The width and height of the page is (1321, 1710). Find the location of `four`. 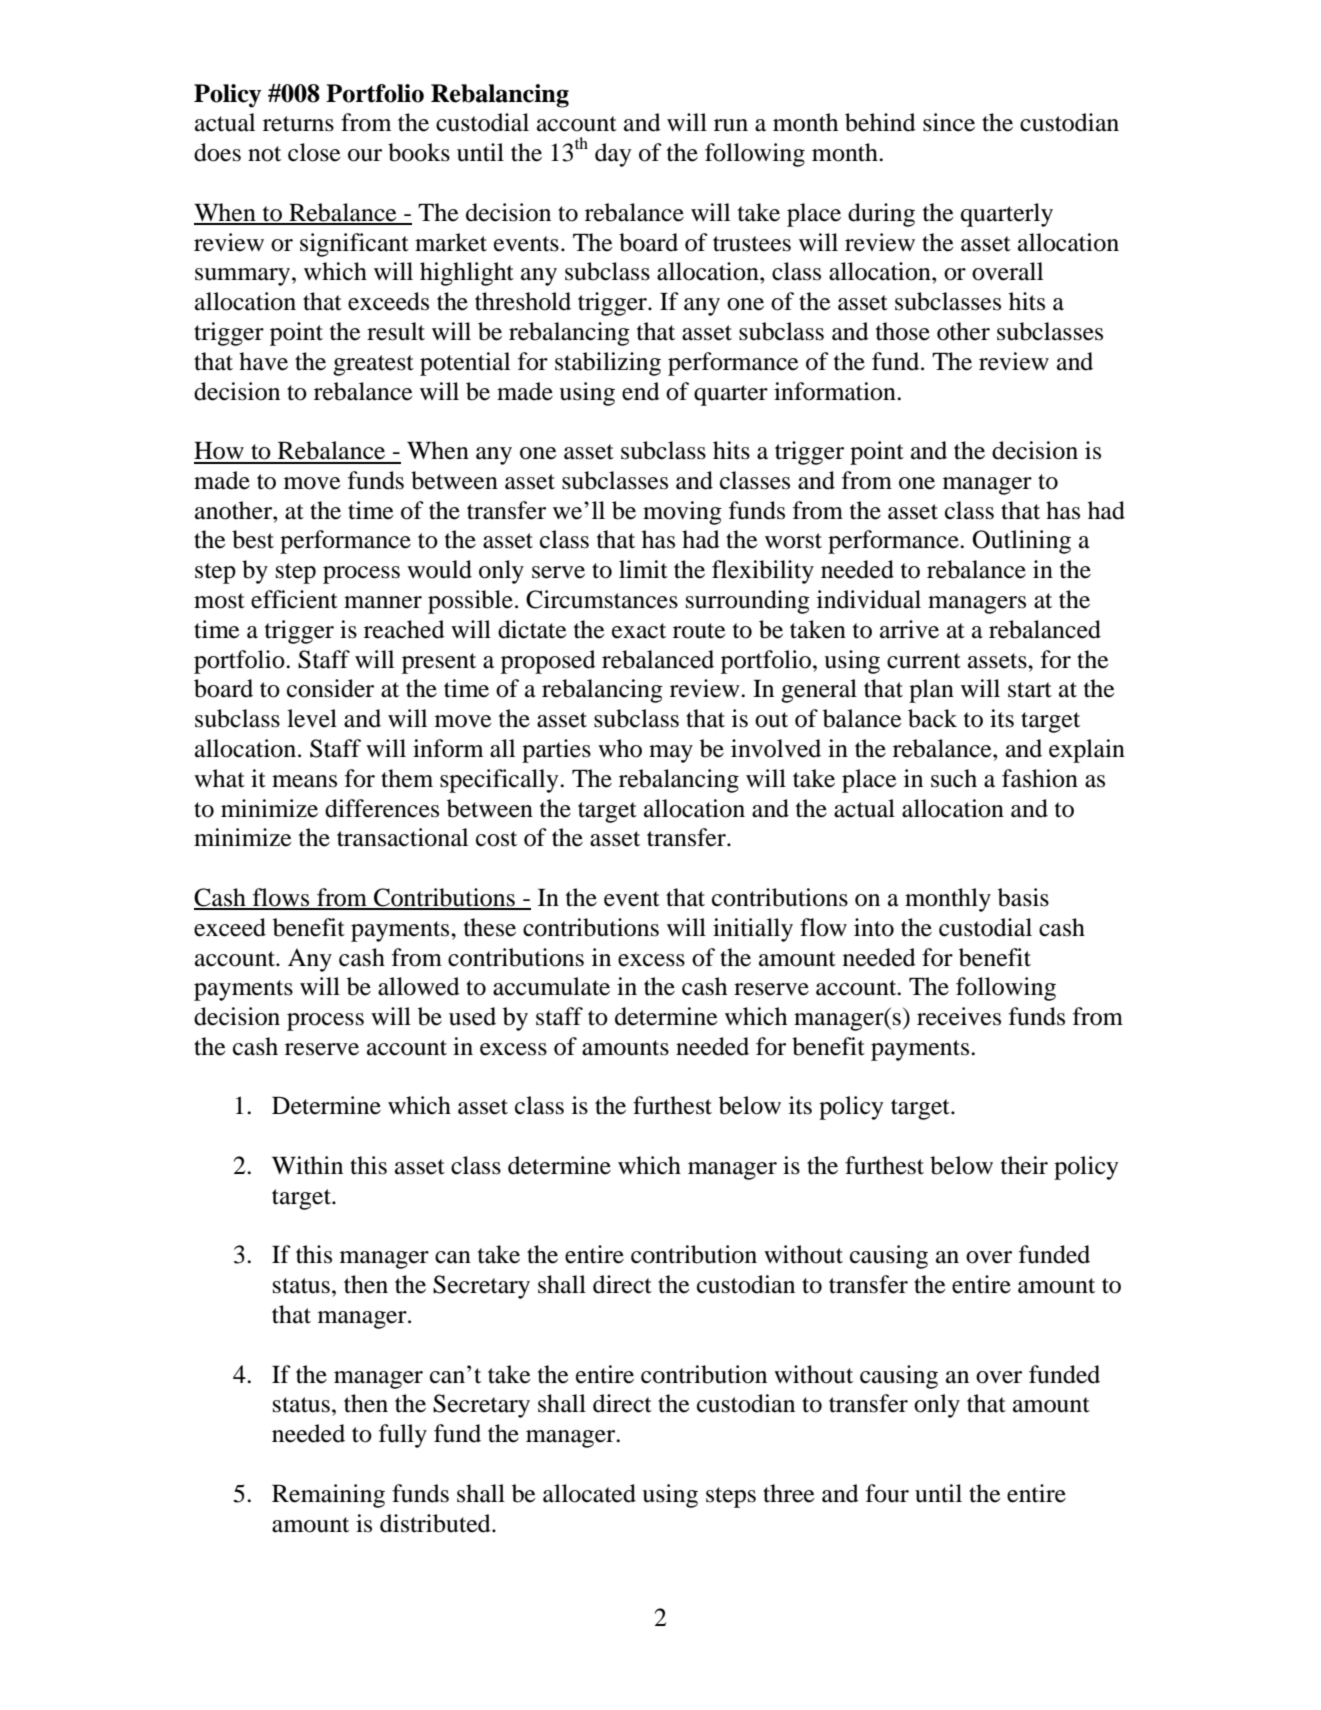

four is located at coordinates (887, 1493).
